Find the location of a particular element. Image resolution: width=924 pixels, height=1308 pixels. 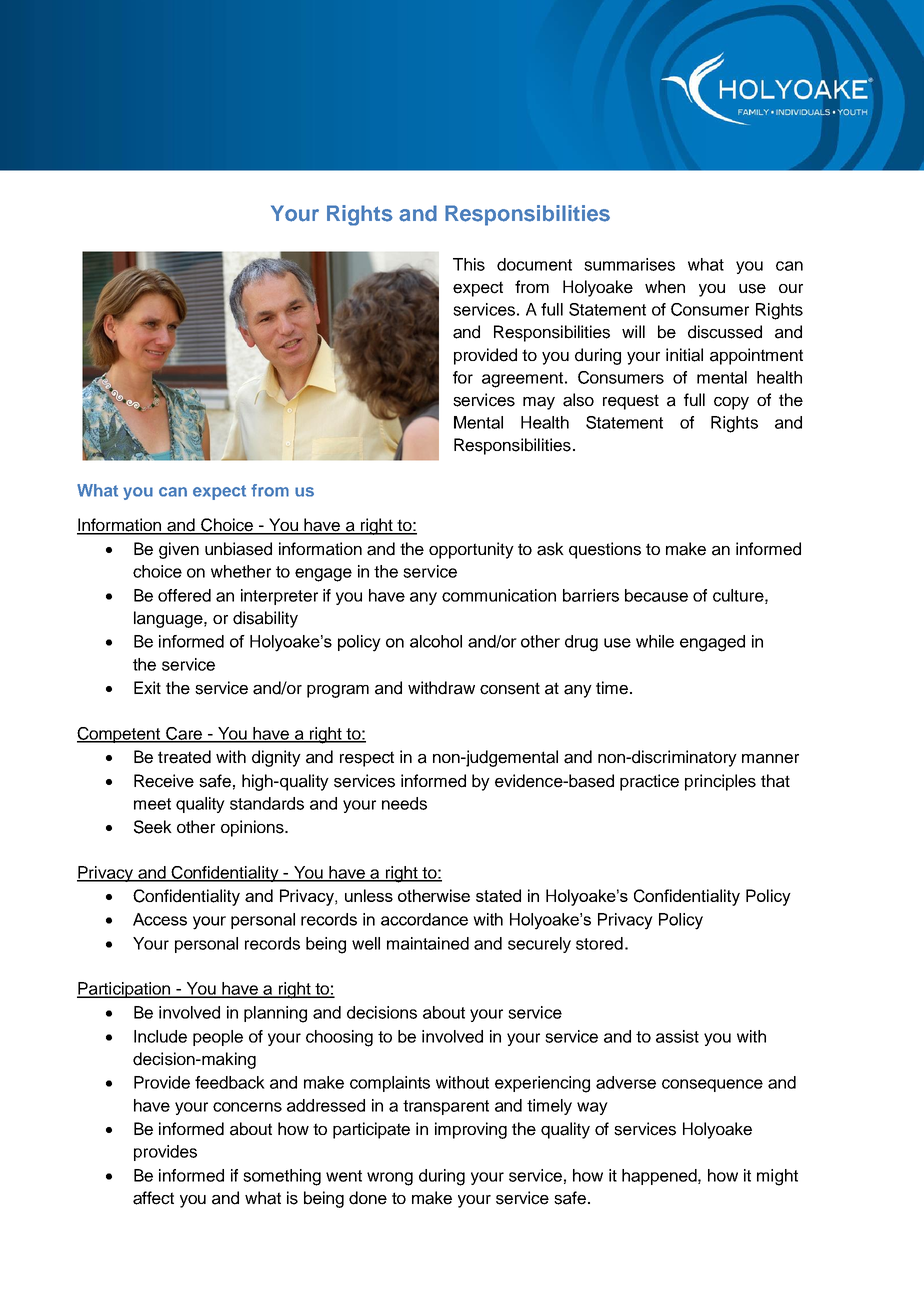

because is located at coordinates (656, 595).
